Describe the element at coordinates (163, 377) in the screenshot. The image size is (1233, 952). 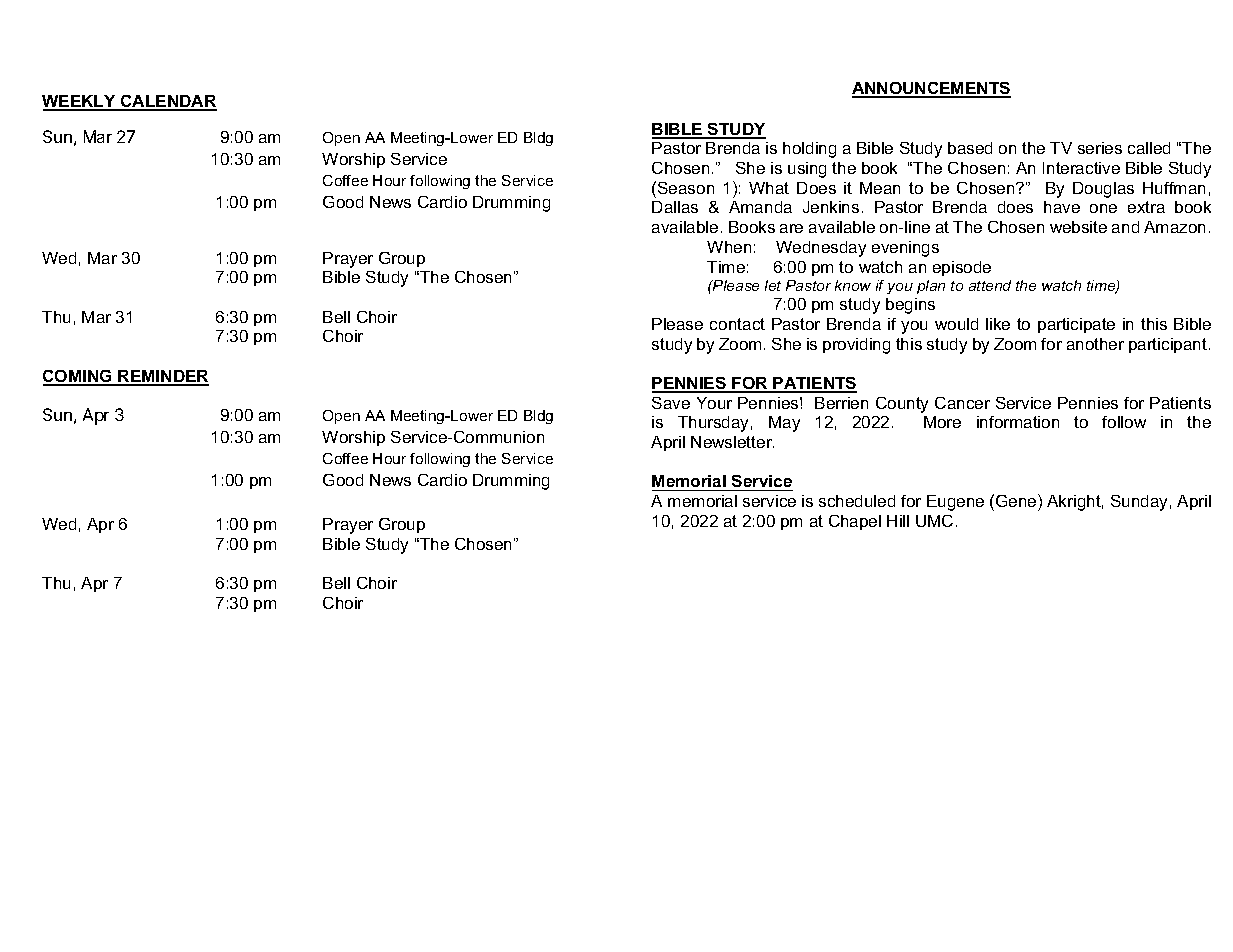
I see `REMINDER` at that location.
